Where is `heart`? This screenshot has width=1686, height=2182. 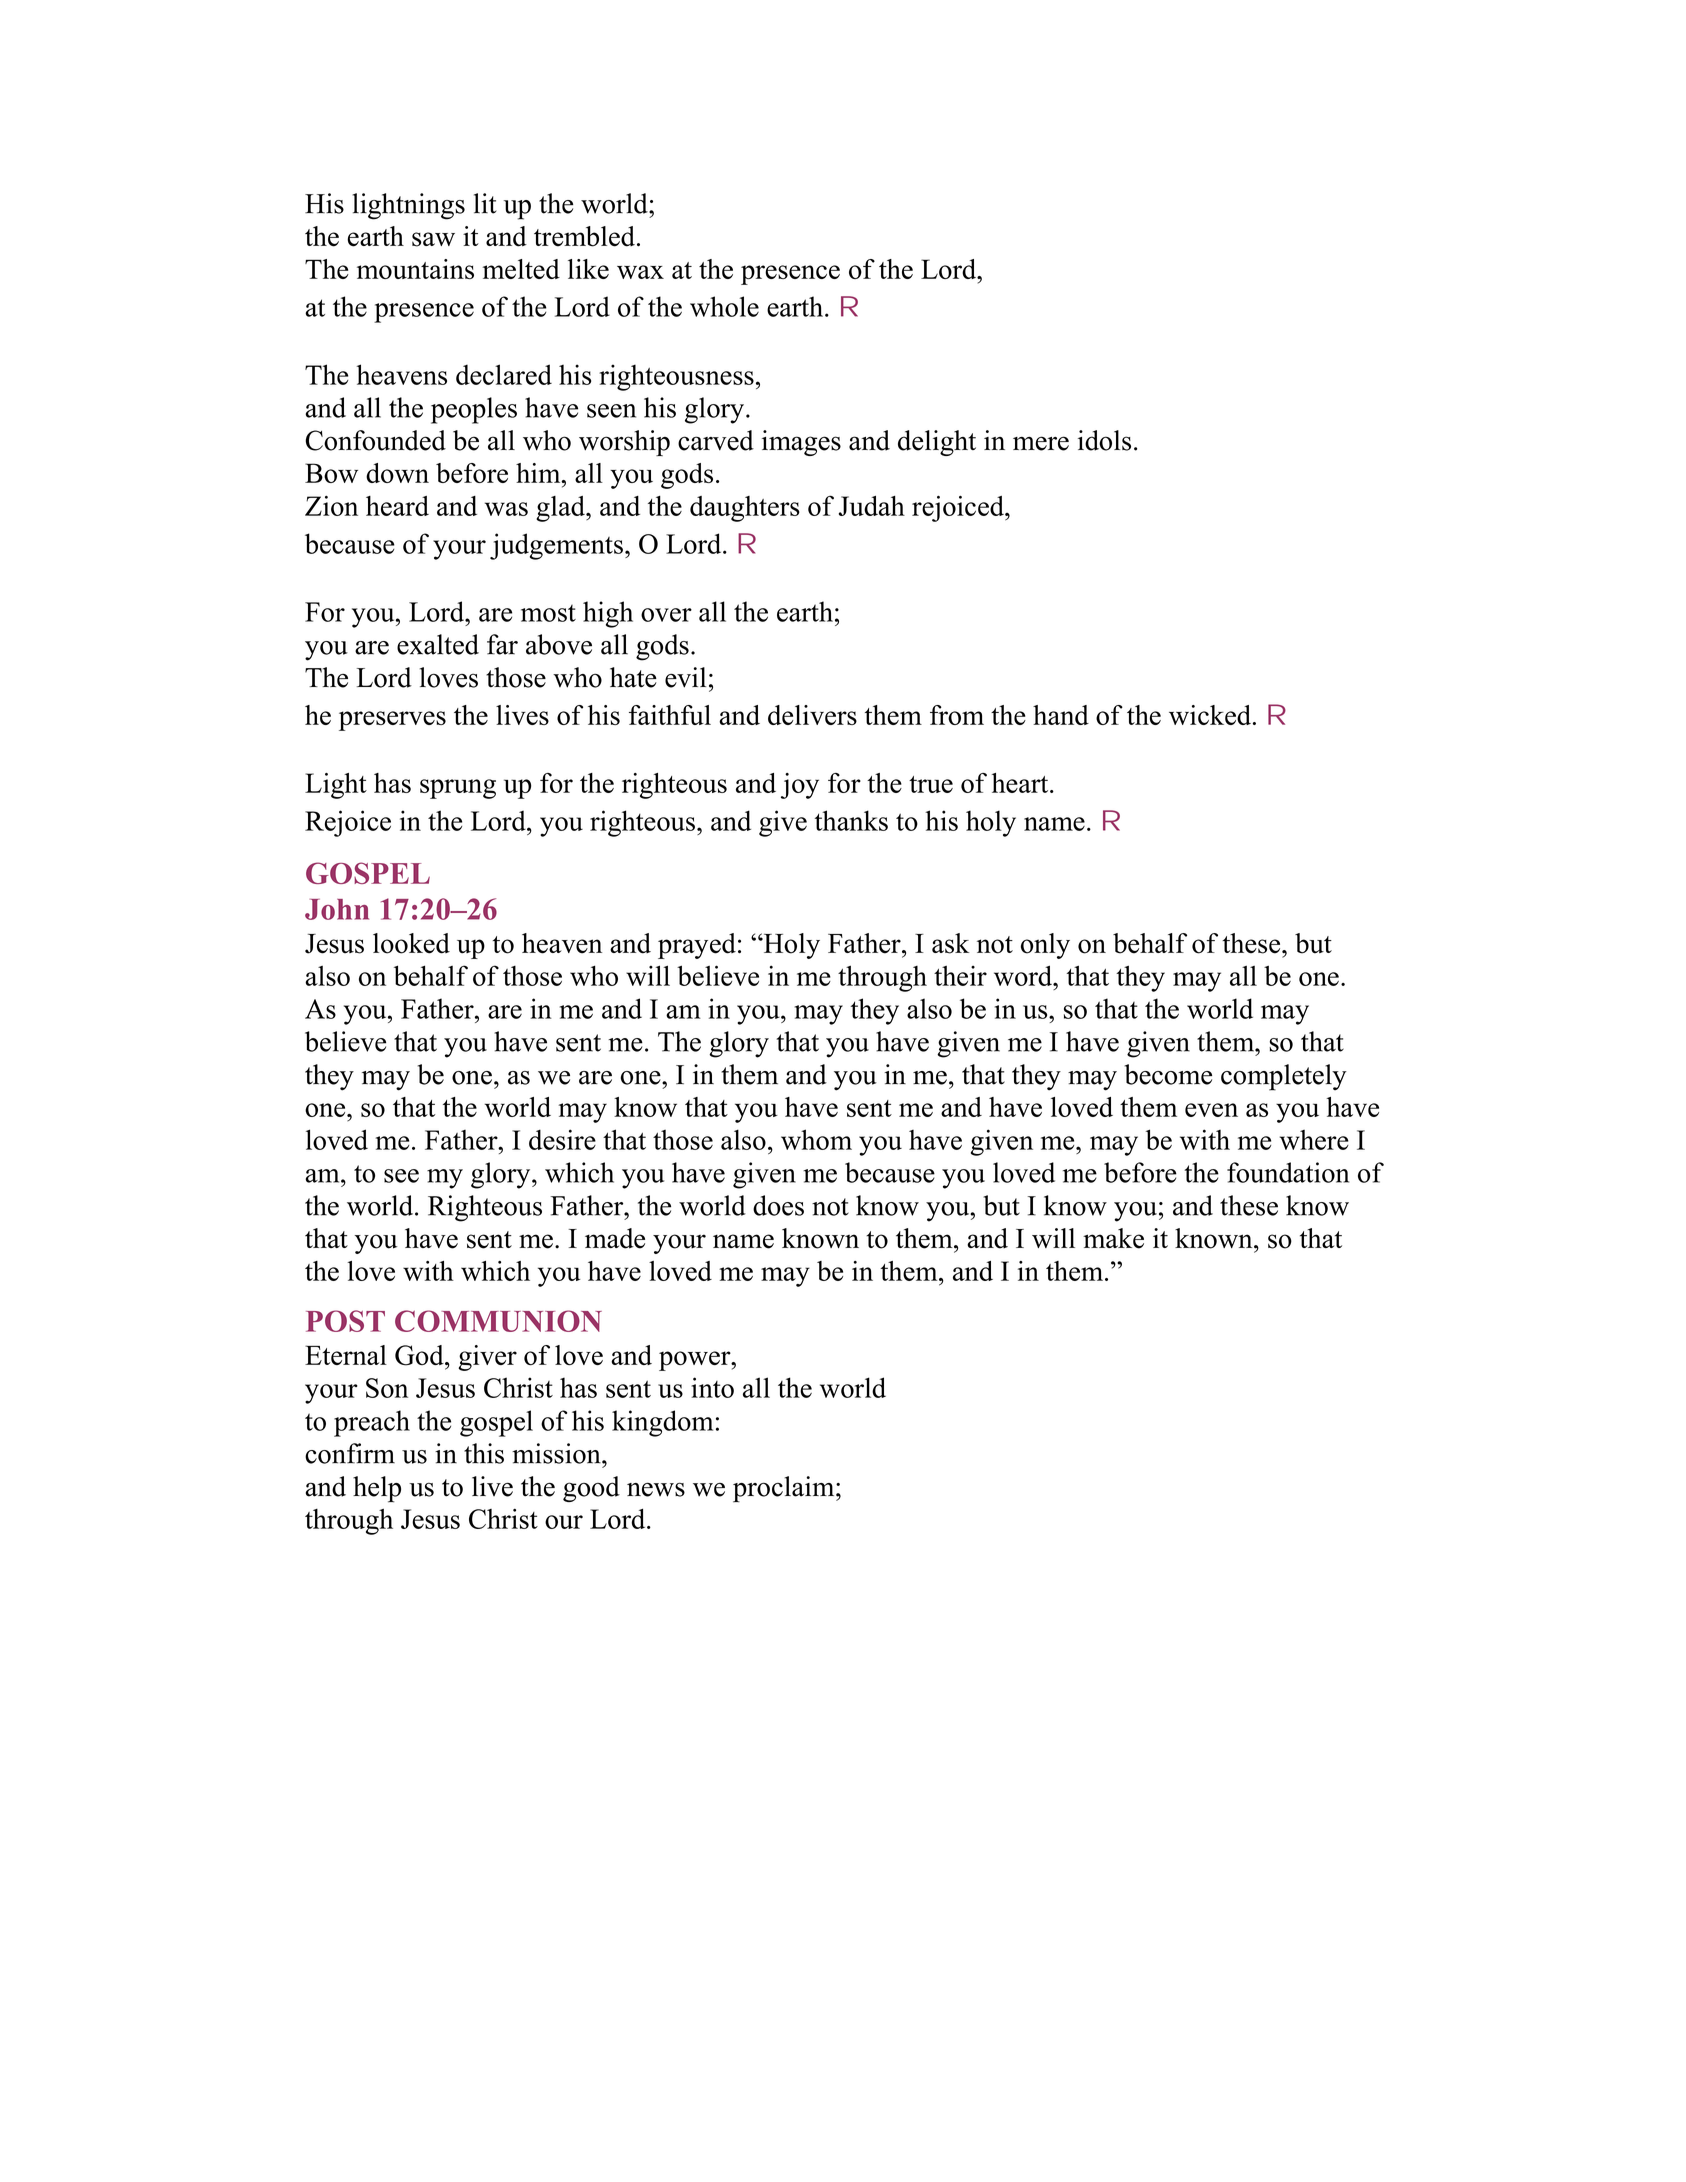 heart is located at coordinates (1021, 783).
